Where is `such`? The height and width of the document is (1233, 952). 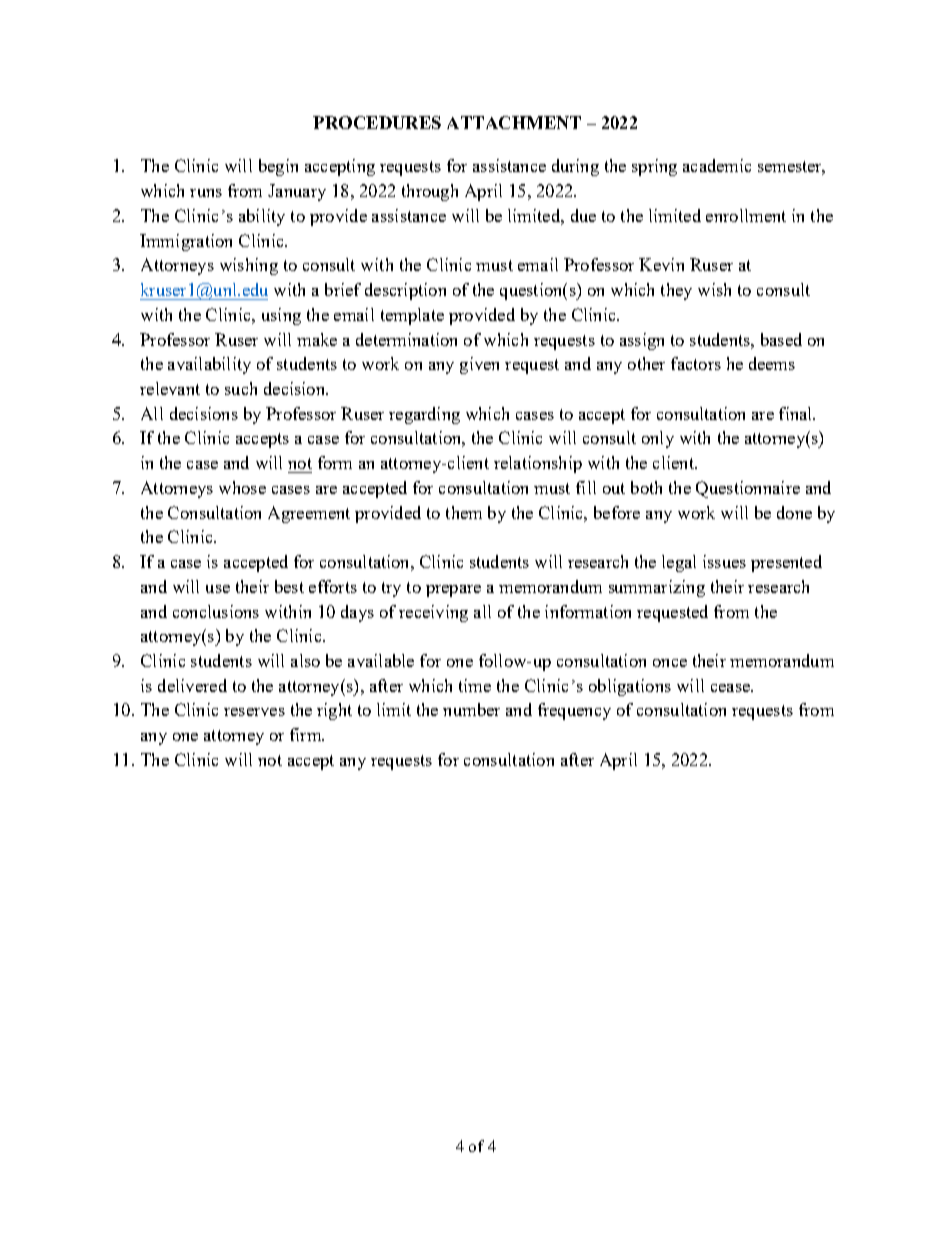
such is located at coordinates (241, 388).
